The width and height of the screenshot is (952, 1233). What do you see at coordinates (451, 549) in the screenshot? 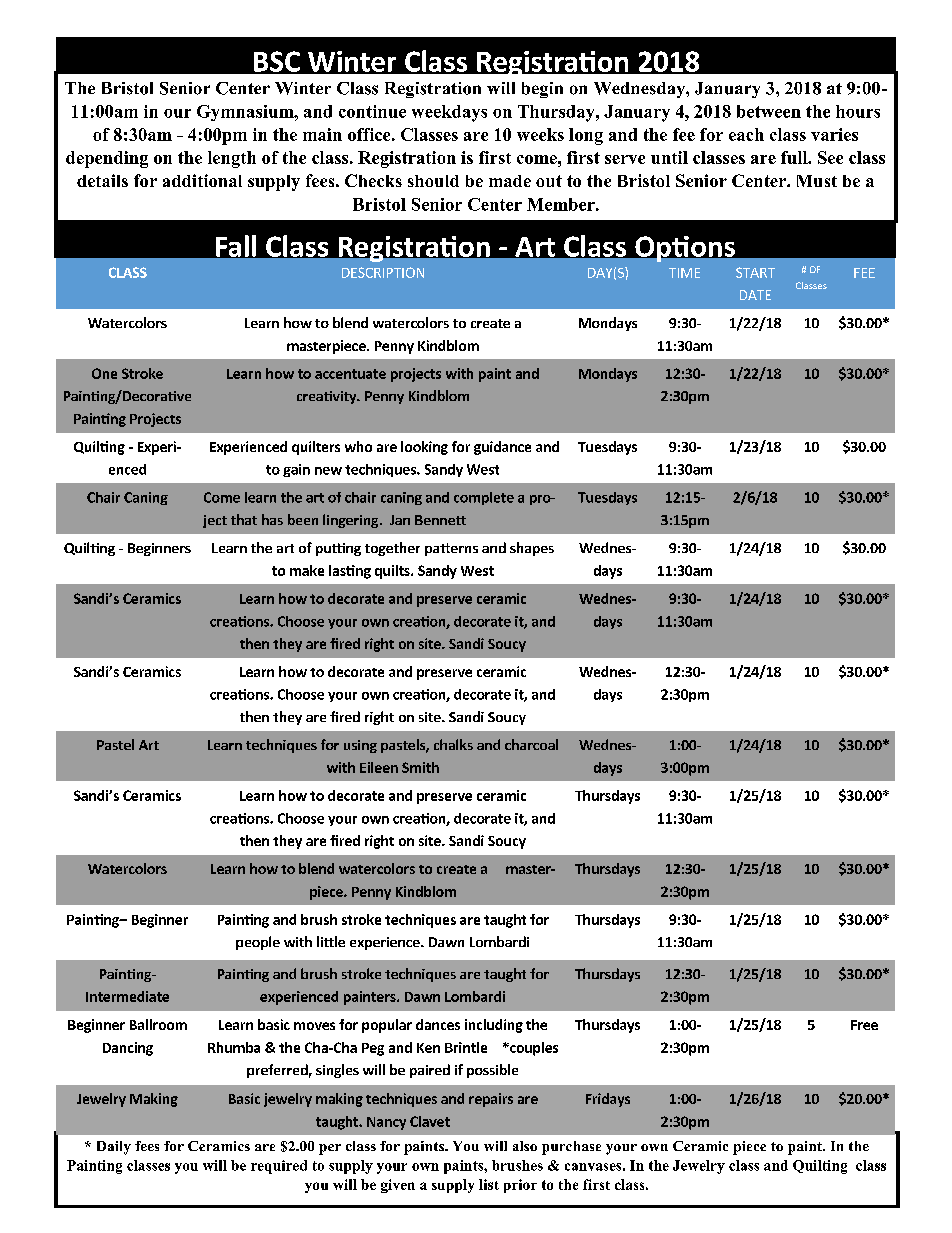
I see `patterns` at bounding box center [451, 549].
